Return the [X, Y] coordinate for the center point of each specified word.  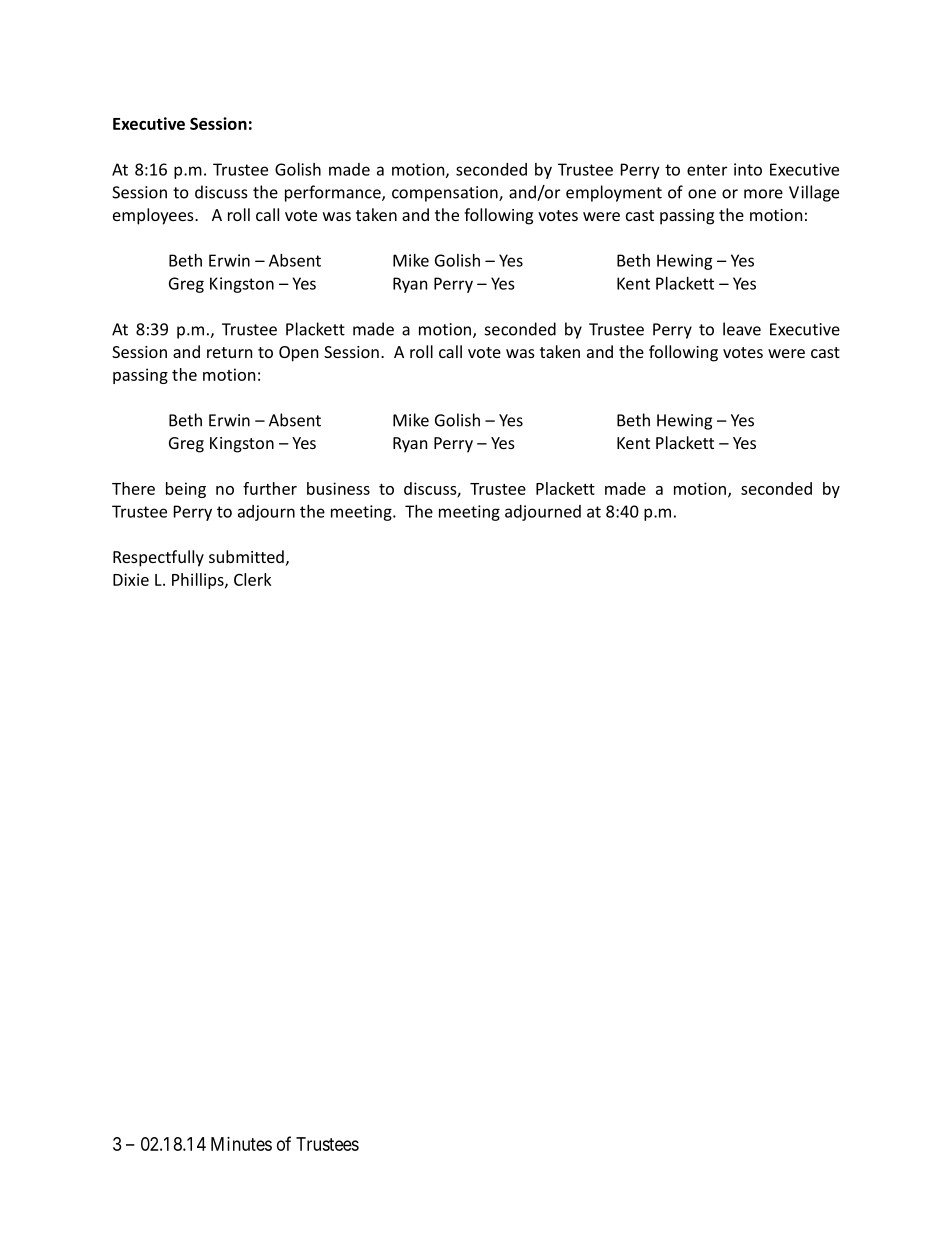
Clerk [253, 579]
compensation [446, 194]
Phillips [199, 581]
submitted [246, 556]
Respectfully [158, 558]
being [186, 490]
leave [742, 329]
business [338, 488]
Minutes [241, 1144]
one [702, 194]
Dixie [131, 579]
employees [154, 216]
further [270, 488]
